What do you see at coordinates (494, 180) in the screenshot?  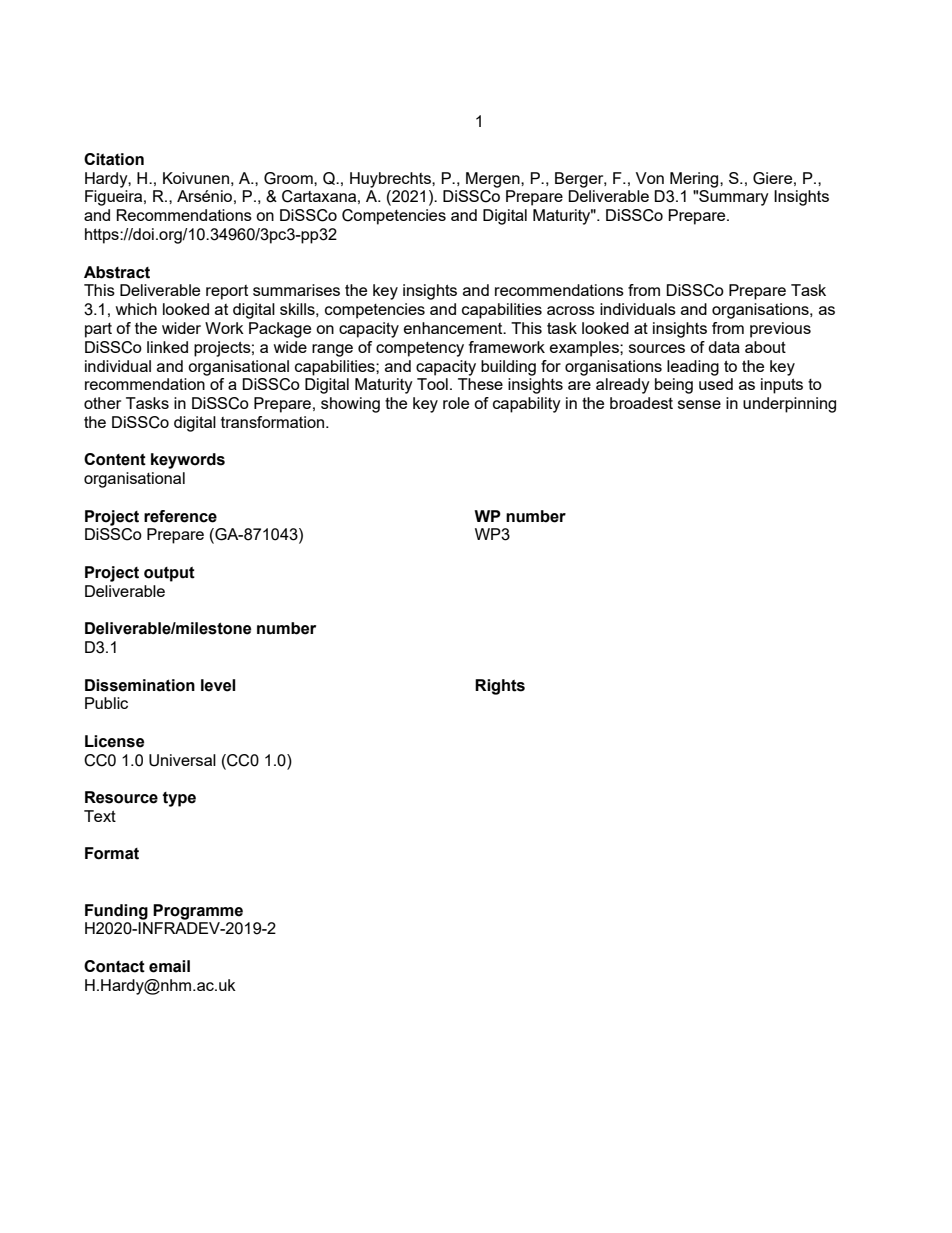 I see `Mergen` at bounding box center [494, 180].
